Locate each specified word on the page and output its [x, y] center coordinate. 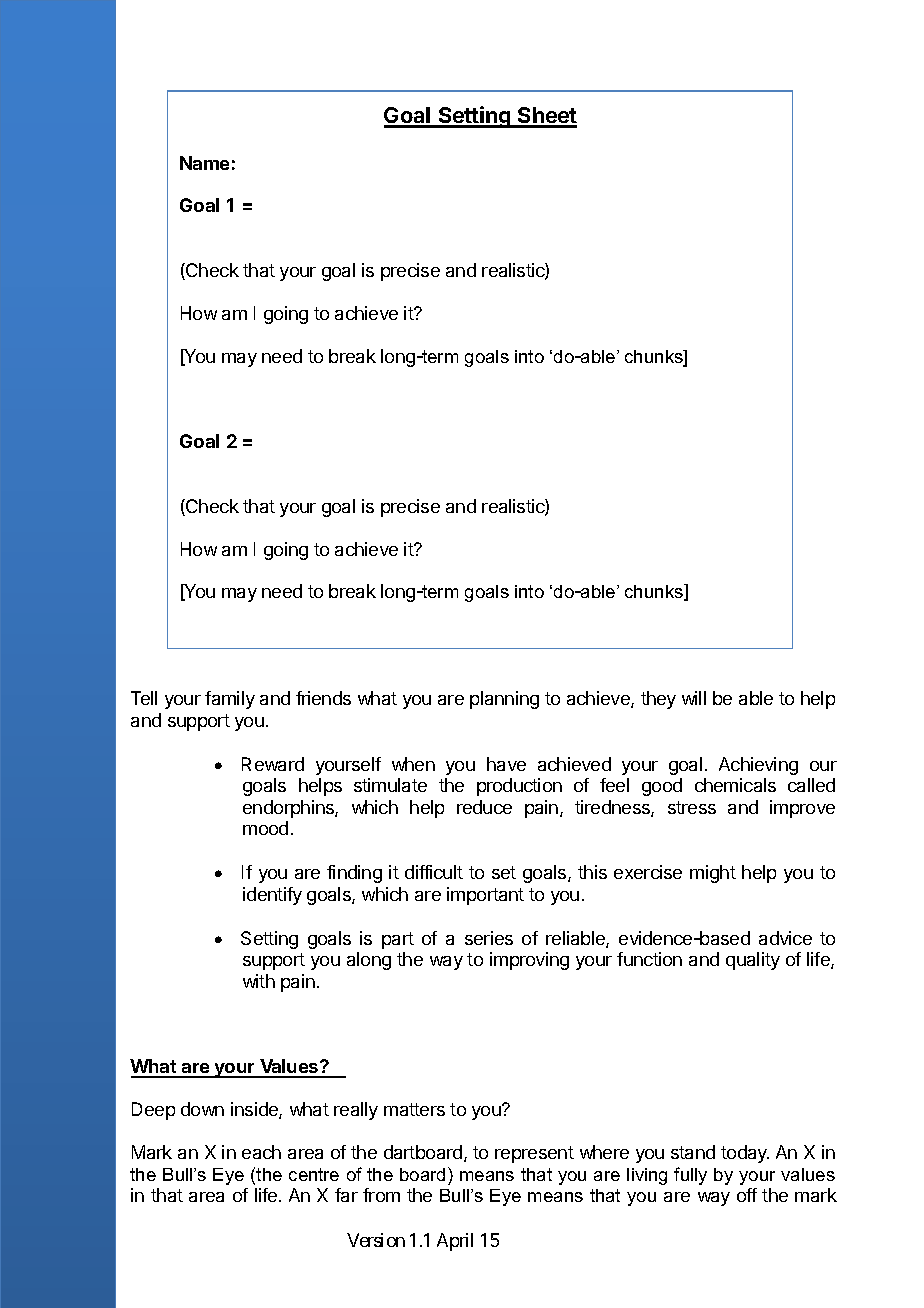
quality [753, 961]
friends [323, 698]
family [230, 700]
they [658, 700]
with [259, 981]
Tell [144, 698]
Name [204, 163]
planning [504, 700]
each [261, 1152]
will [694, 698]
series [489, 938]
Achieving [758, 766]
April [455, 1242]
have [506, 764]
